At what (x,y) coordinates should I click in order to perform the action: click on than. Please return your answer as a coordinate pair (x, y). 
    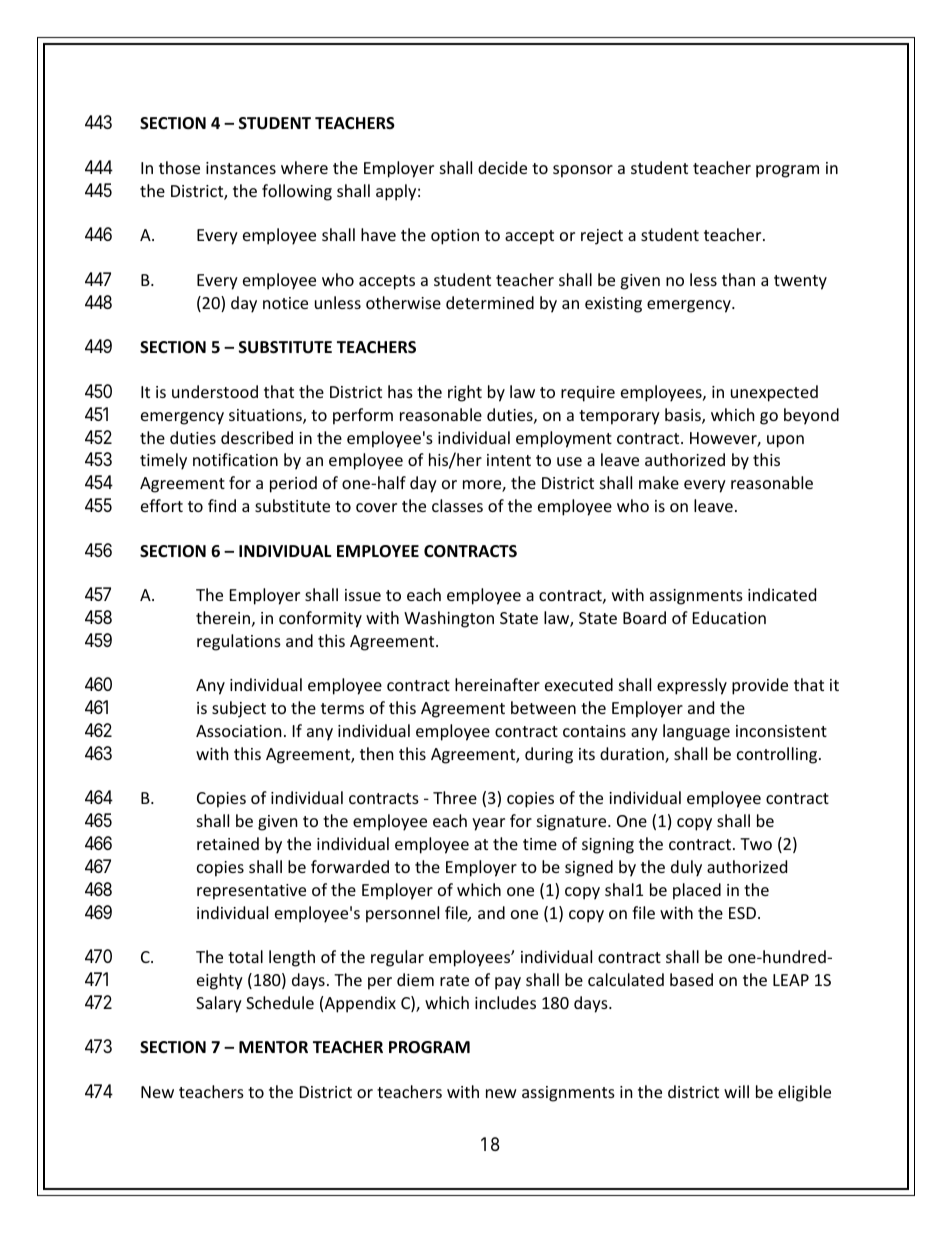
    Looking at the image, I should click on (738, 279).
